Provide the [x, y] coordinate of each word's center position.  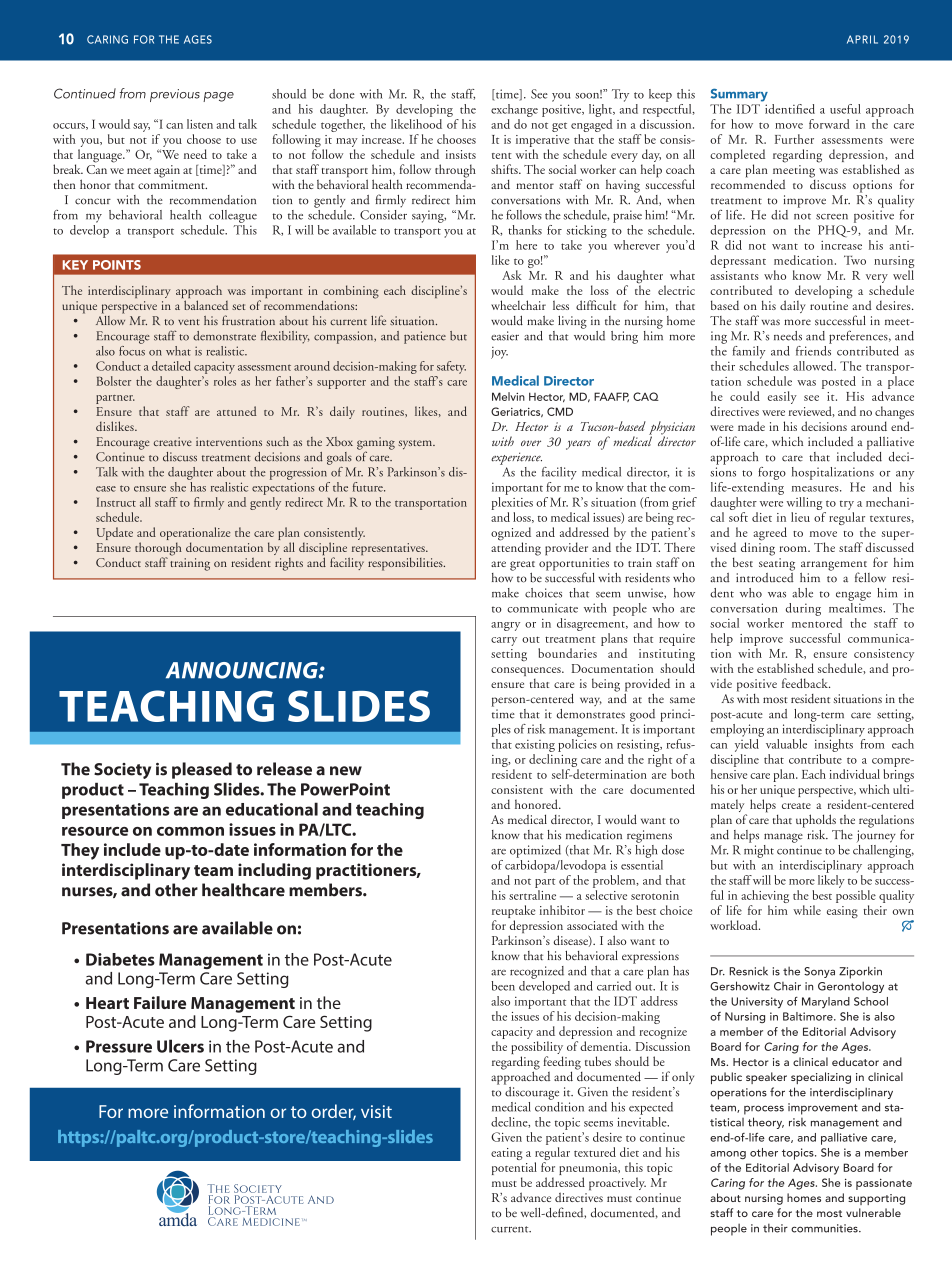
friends [814, 349]
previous [175, 95]
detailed [171, 366]
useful [845, 109]
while [807, 910]
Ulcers [180, 1046]
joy [499, 353]
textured [595, 1152]
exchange [514, 110]
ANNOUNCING [243, 670]
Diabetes [120, 959]
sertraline [532, 895]
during [803, 609]
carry [504, 641]
